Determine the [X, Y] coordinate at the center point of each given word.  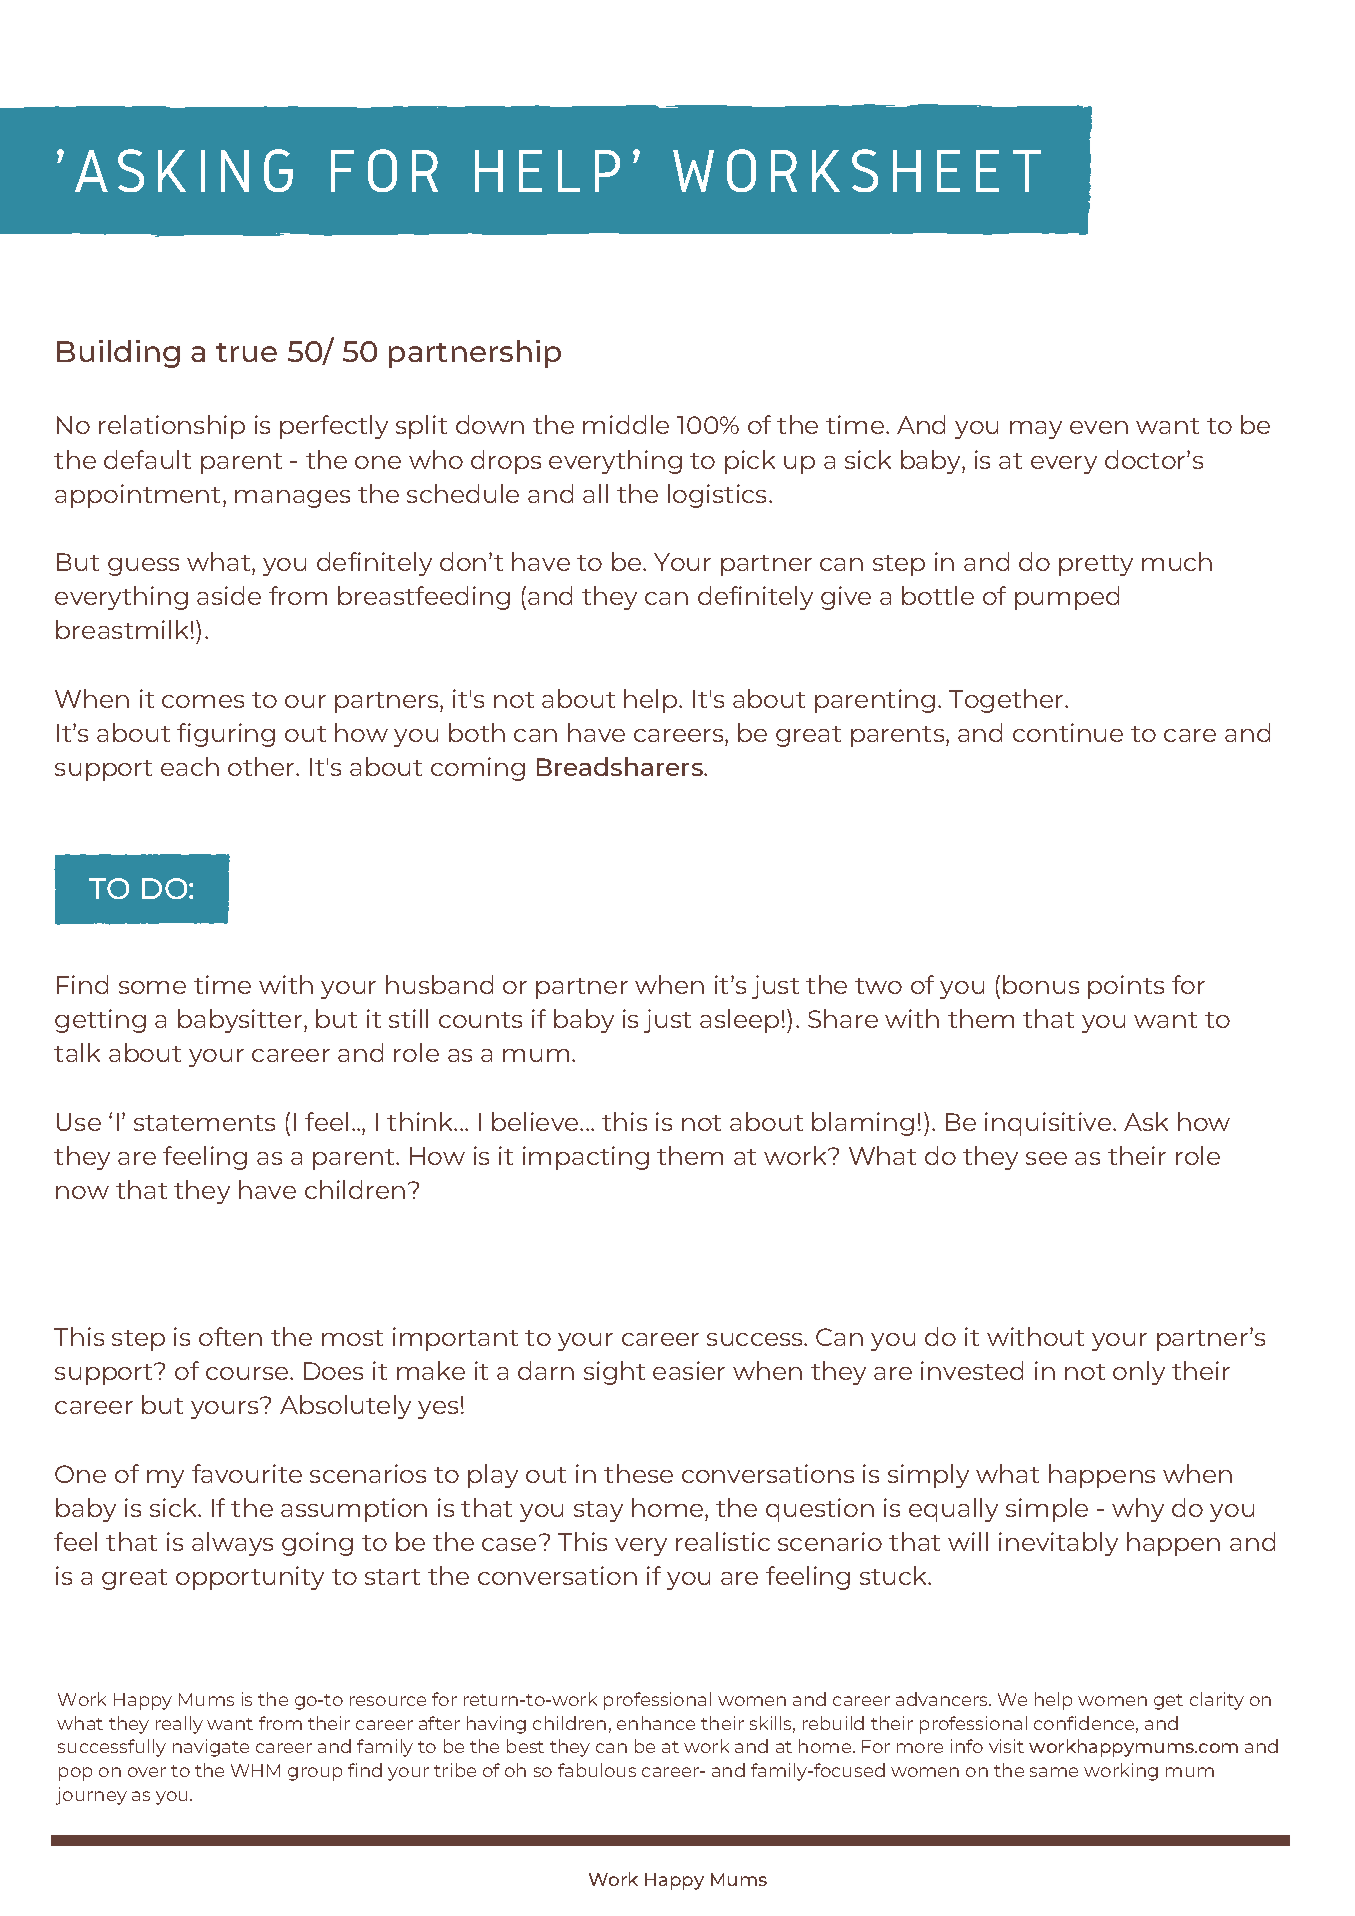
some [152, 987]
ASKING [184, 170]
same [1054, 1772]
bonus [1041, 984]
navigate [211, 1748]
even [1099, 427]
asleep [739, 1021]
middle [626, 424]
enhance [656, 1723]
